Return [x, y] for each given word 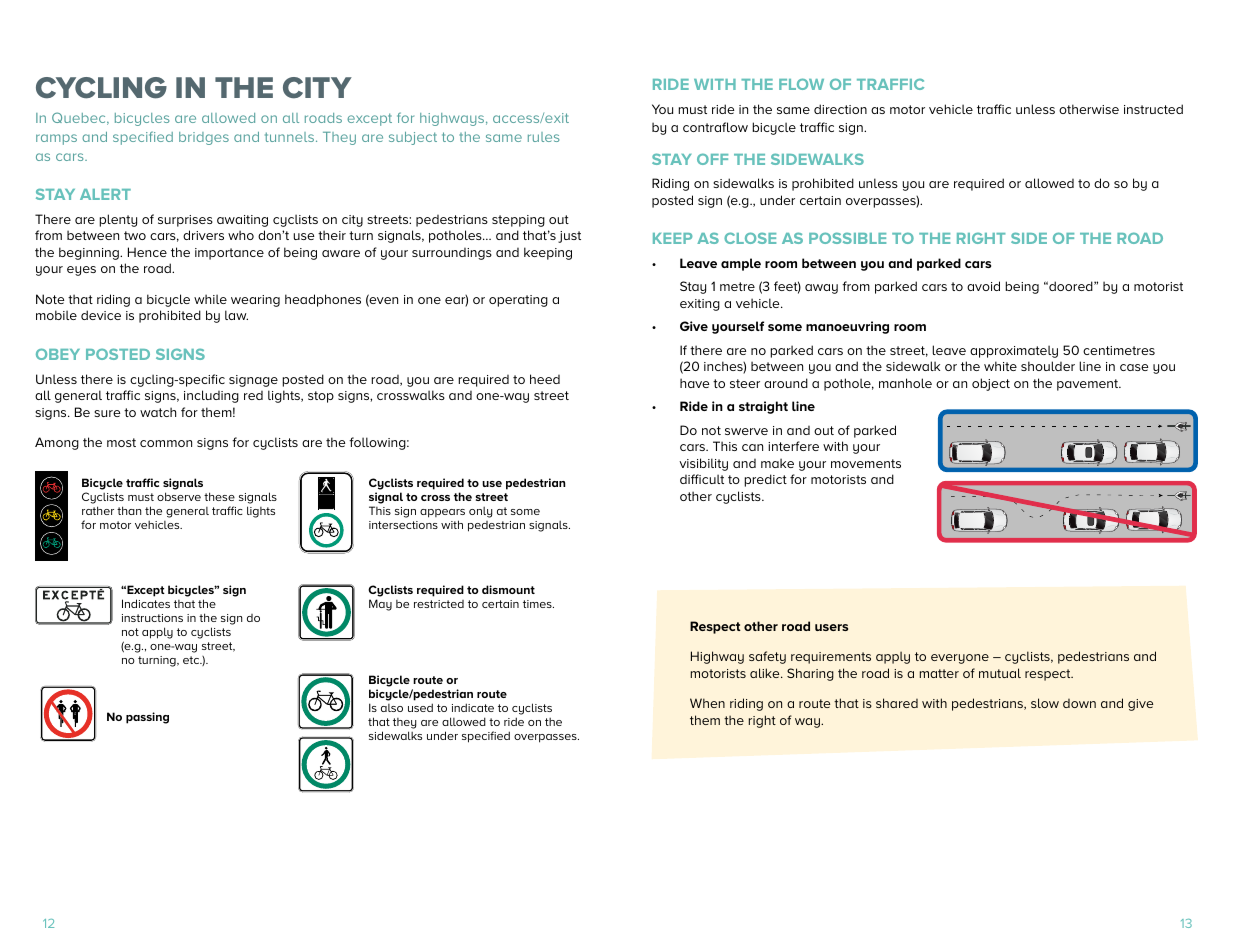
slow [1045, 703]
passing [147, 718]
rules [543, 137]
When [707, 703]
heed [545, 379]
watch [158, 412]
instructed [1153, 109]
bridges [204, 138]
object [991, 384]
